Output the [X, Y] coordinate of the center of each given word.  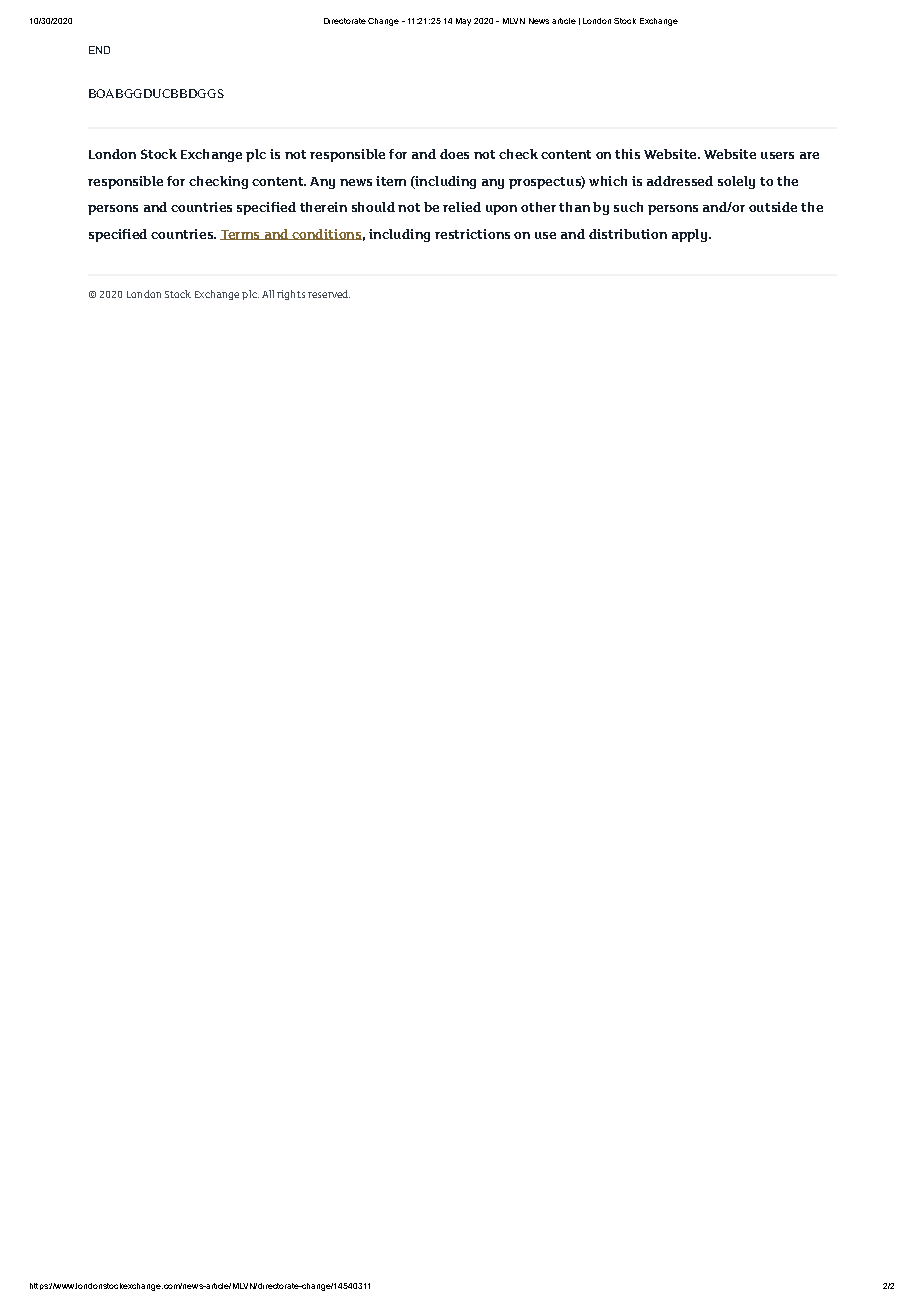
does [454, 154]
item [391, 181]
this [627, 154]
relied [462, 207]
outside [773, 207]
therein [323, 207]
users [777, 155]
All [268, 294]
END [99, 50]
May [463, 22]
